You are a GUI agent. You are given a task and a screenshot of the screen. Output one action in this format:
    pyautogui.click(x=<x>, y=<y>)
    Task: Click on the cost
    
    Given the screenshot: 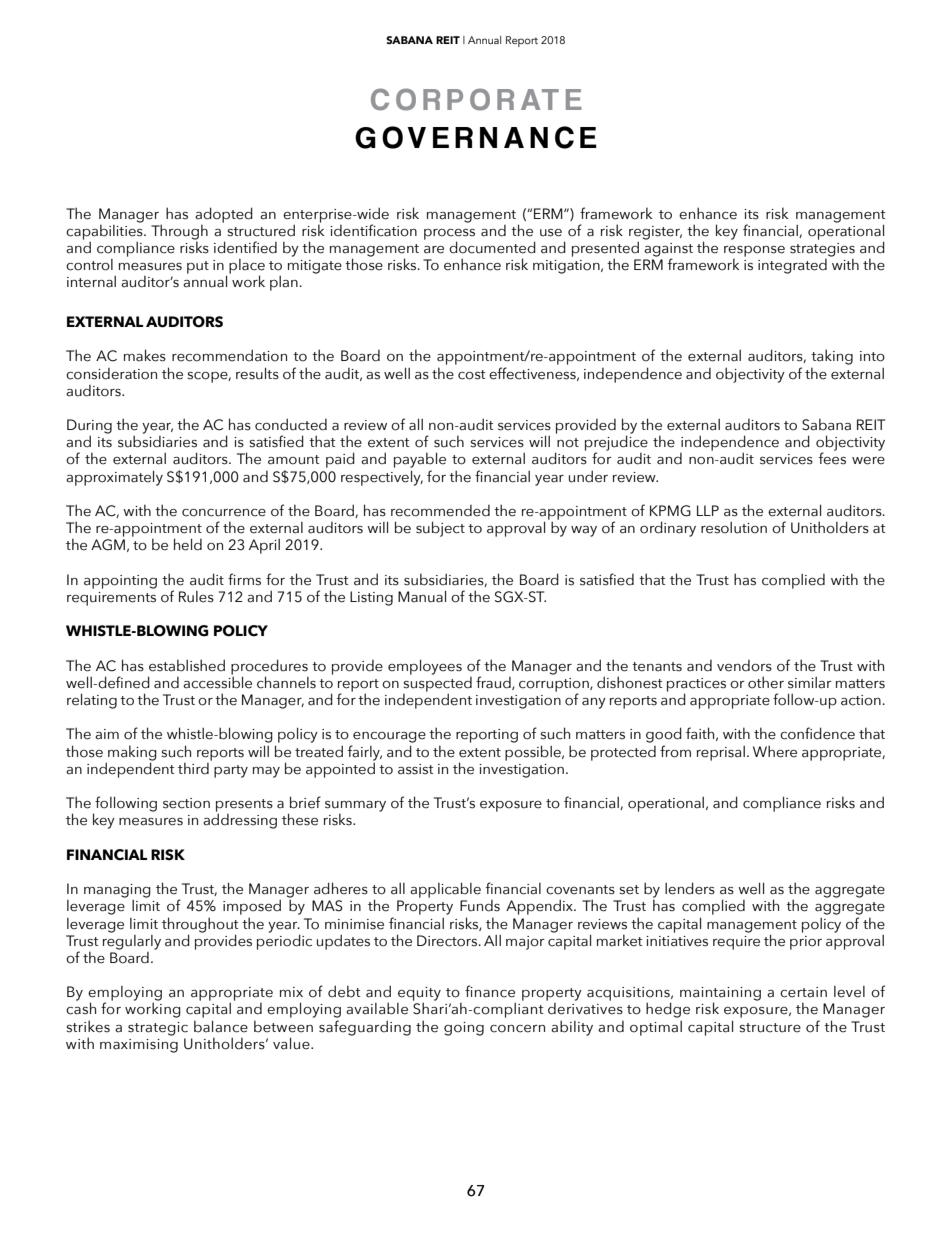 What is the action you would take?
    pyautogui.click(x=471, y=375)
